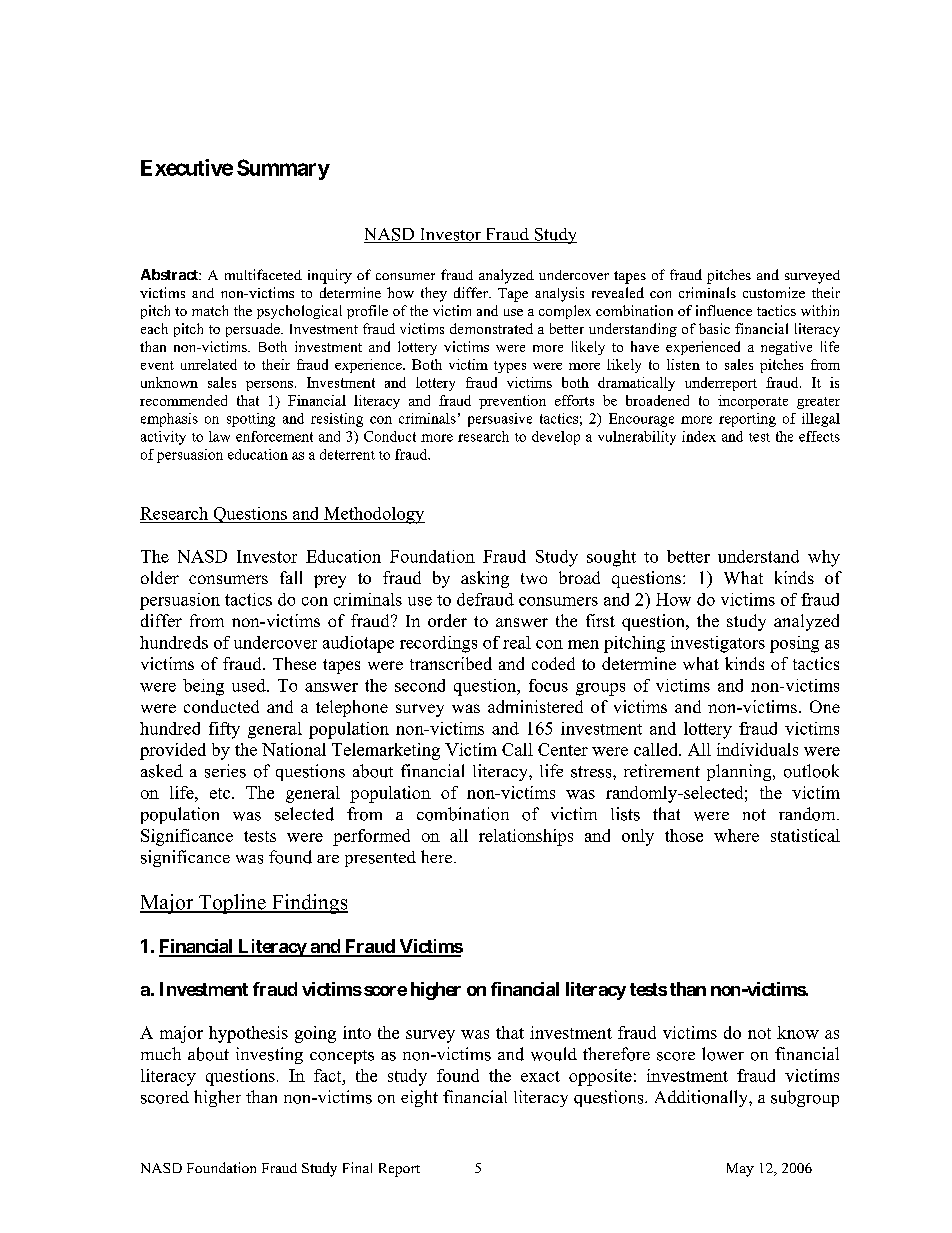 This image has height=1233, width=952. What do you see at coordinates (434, 294) in the image?
I see `they` at bounding box center [434, 294].
